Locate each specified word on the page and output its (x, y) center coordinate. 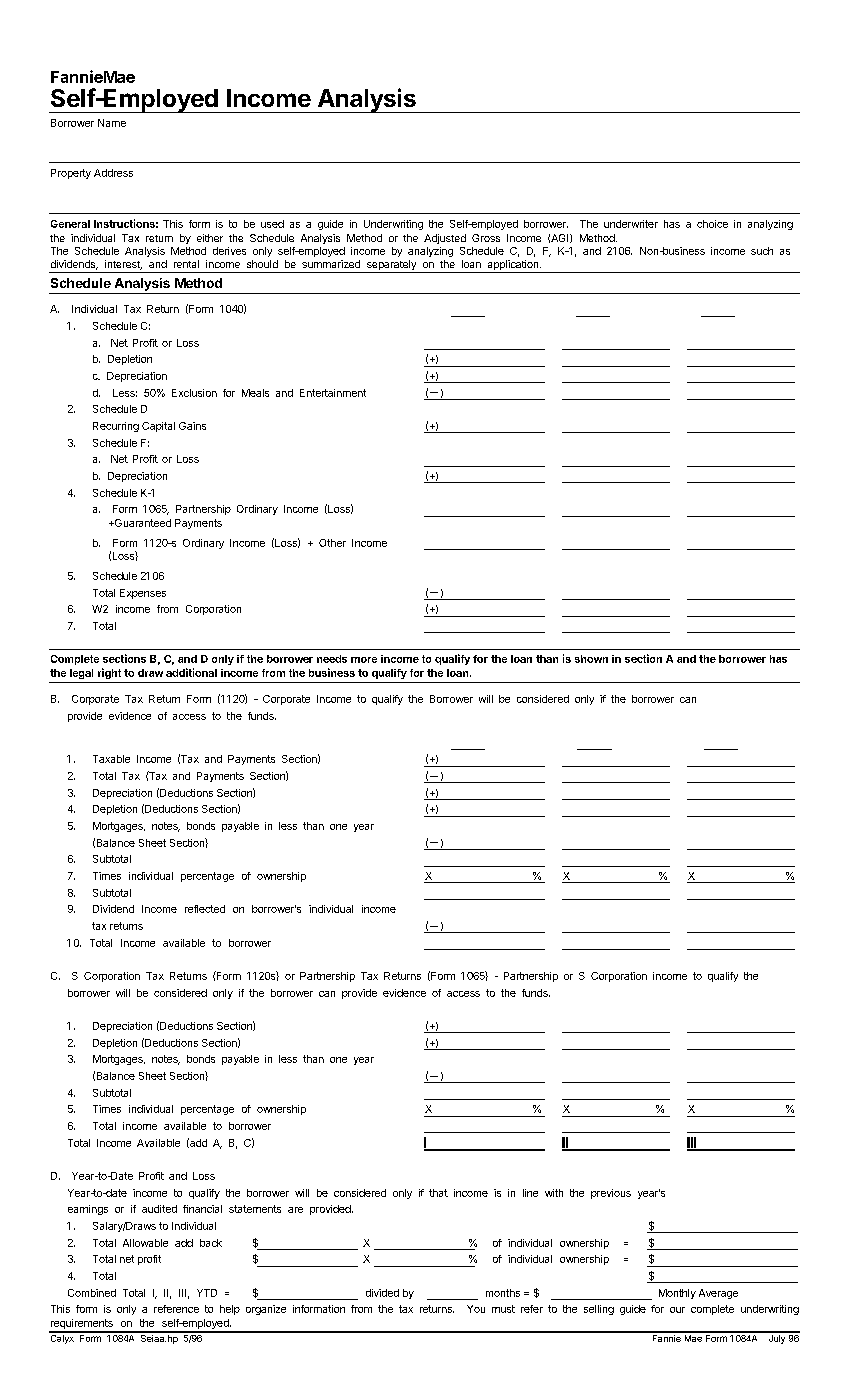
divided (382, 1293)
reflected (205, 909)
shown (591, 659)
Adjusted (445, 239)
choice (712, 224)
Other (332, 543)
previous (611, 1194)
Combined (92, 1293)
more (364, 660)
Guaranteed (141, 523)
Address (113, 173)
